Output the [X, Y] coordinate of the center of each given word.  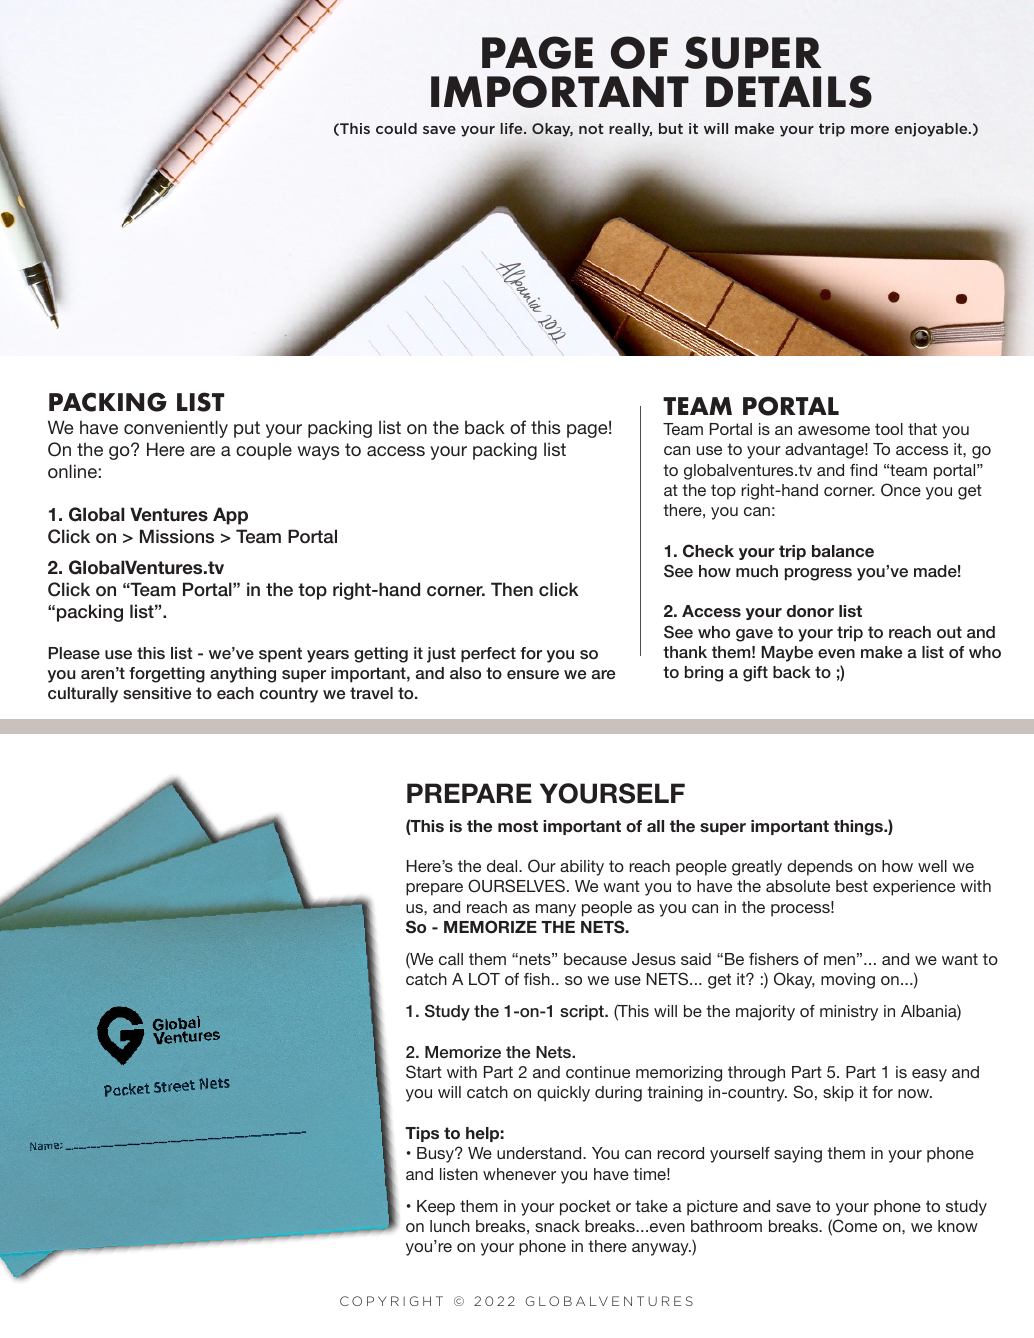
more [870, 130]
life [513, 128]
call [451, 959]
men [839, 960]
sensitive [157, 693]
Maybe [787, 654]
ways [318, 453]
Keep [436, 1208]
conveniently [176, 429]
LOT [484, 979]
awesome [834, 430]
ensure [533, 674]
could [396, 128]
